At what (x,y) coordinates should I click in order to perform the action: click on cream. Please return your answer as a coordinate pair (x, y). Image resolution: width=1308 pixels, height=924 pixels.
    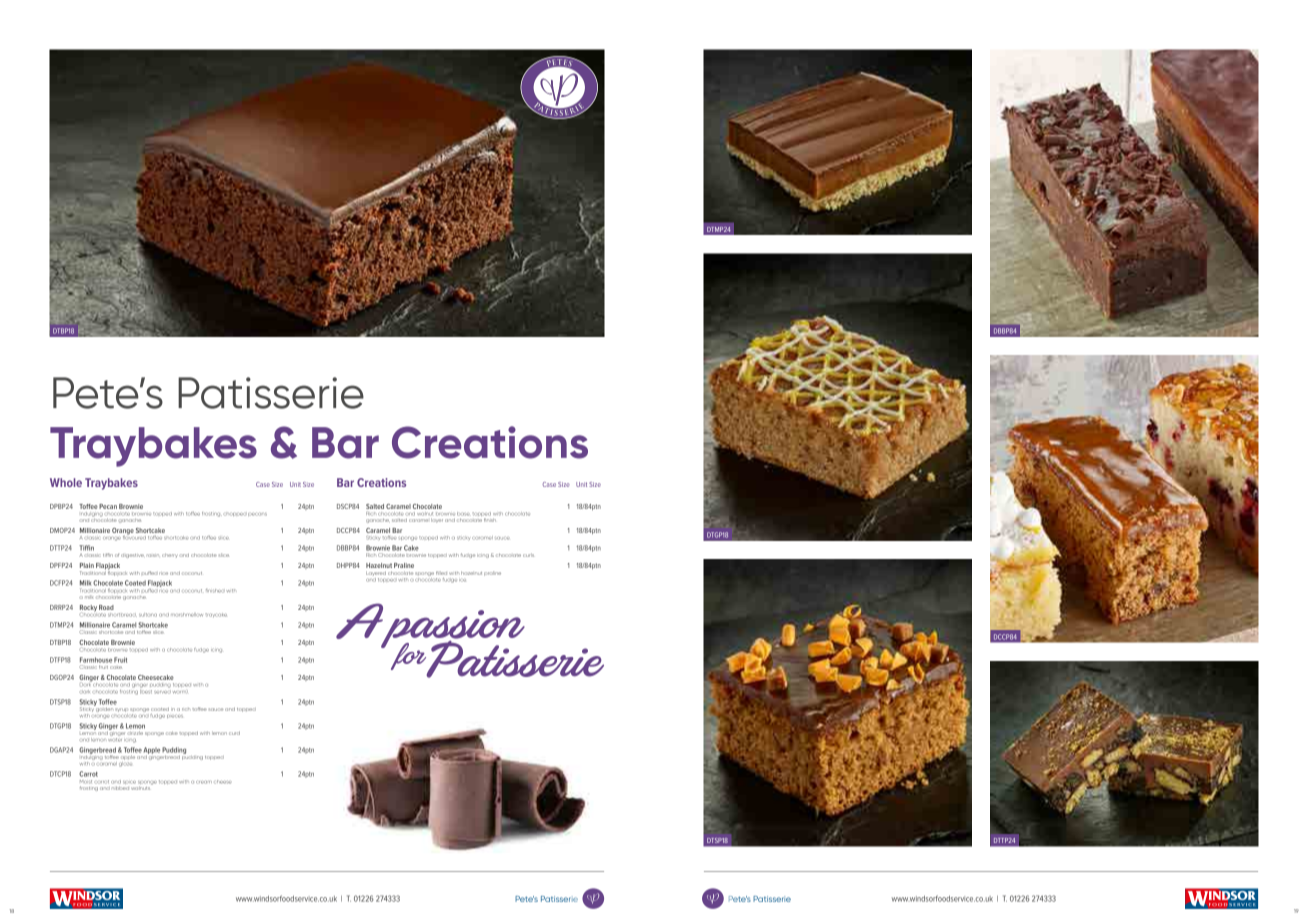
    Looking at the image, I should click on (204, 782).
